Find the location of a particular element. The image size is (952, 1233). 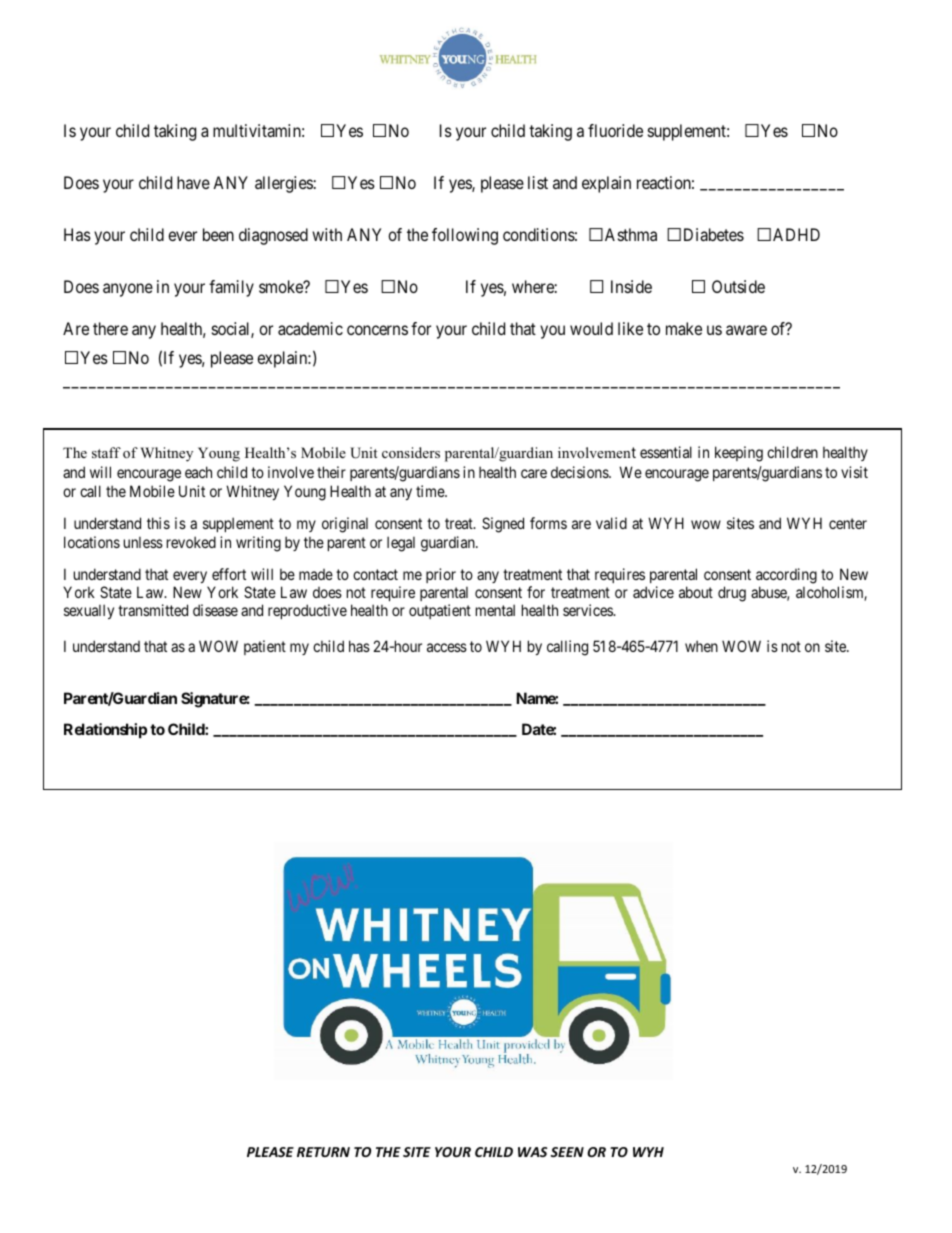

fluoride is located at coordinates (615, 130).
